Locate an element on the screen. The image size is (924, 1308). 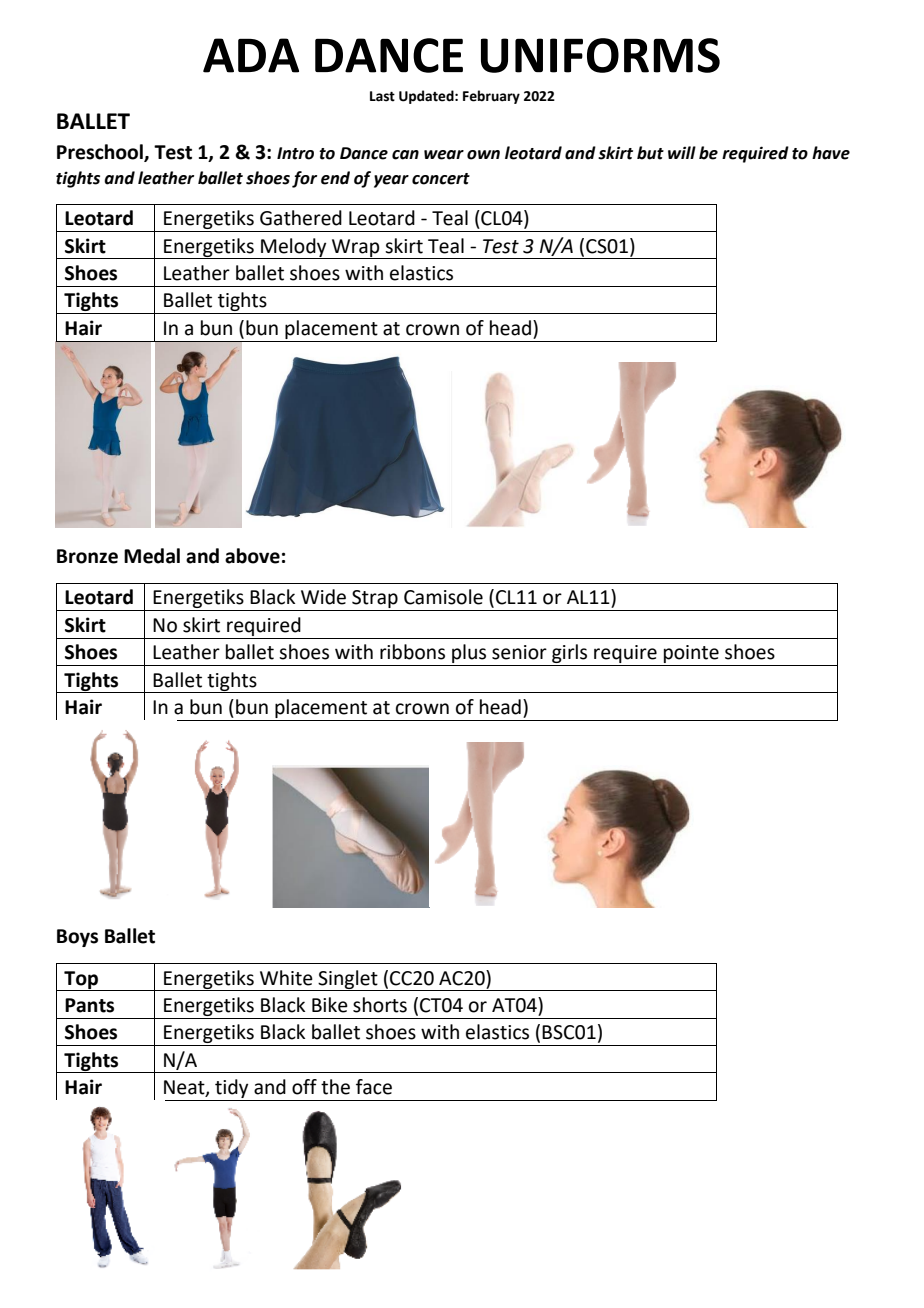
Medal is located at coordinates (152, 556).
